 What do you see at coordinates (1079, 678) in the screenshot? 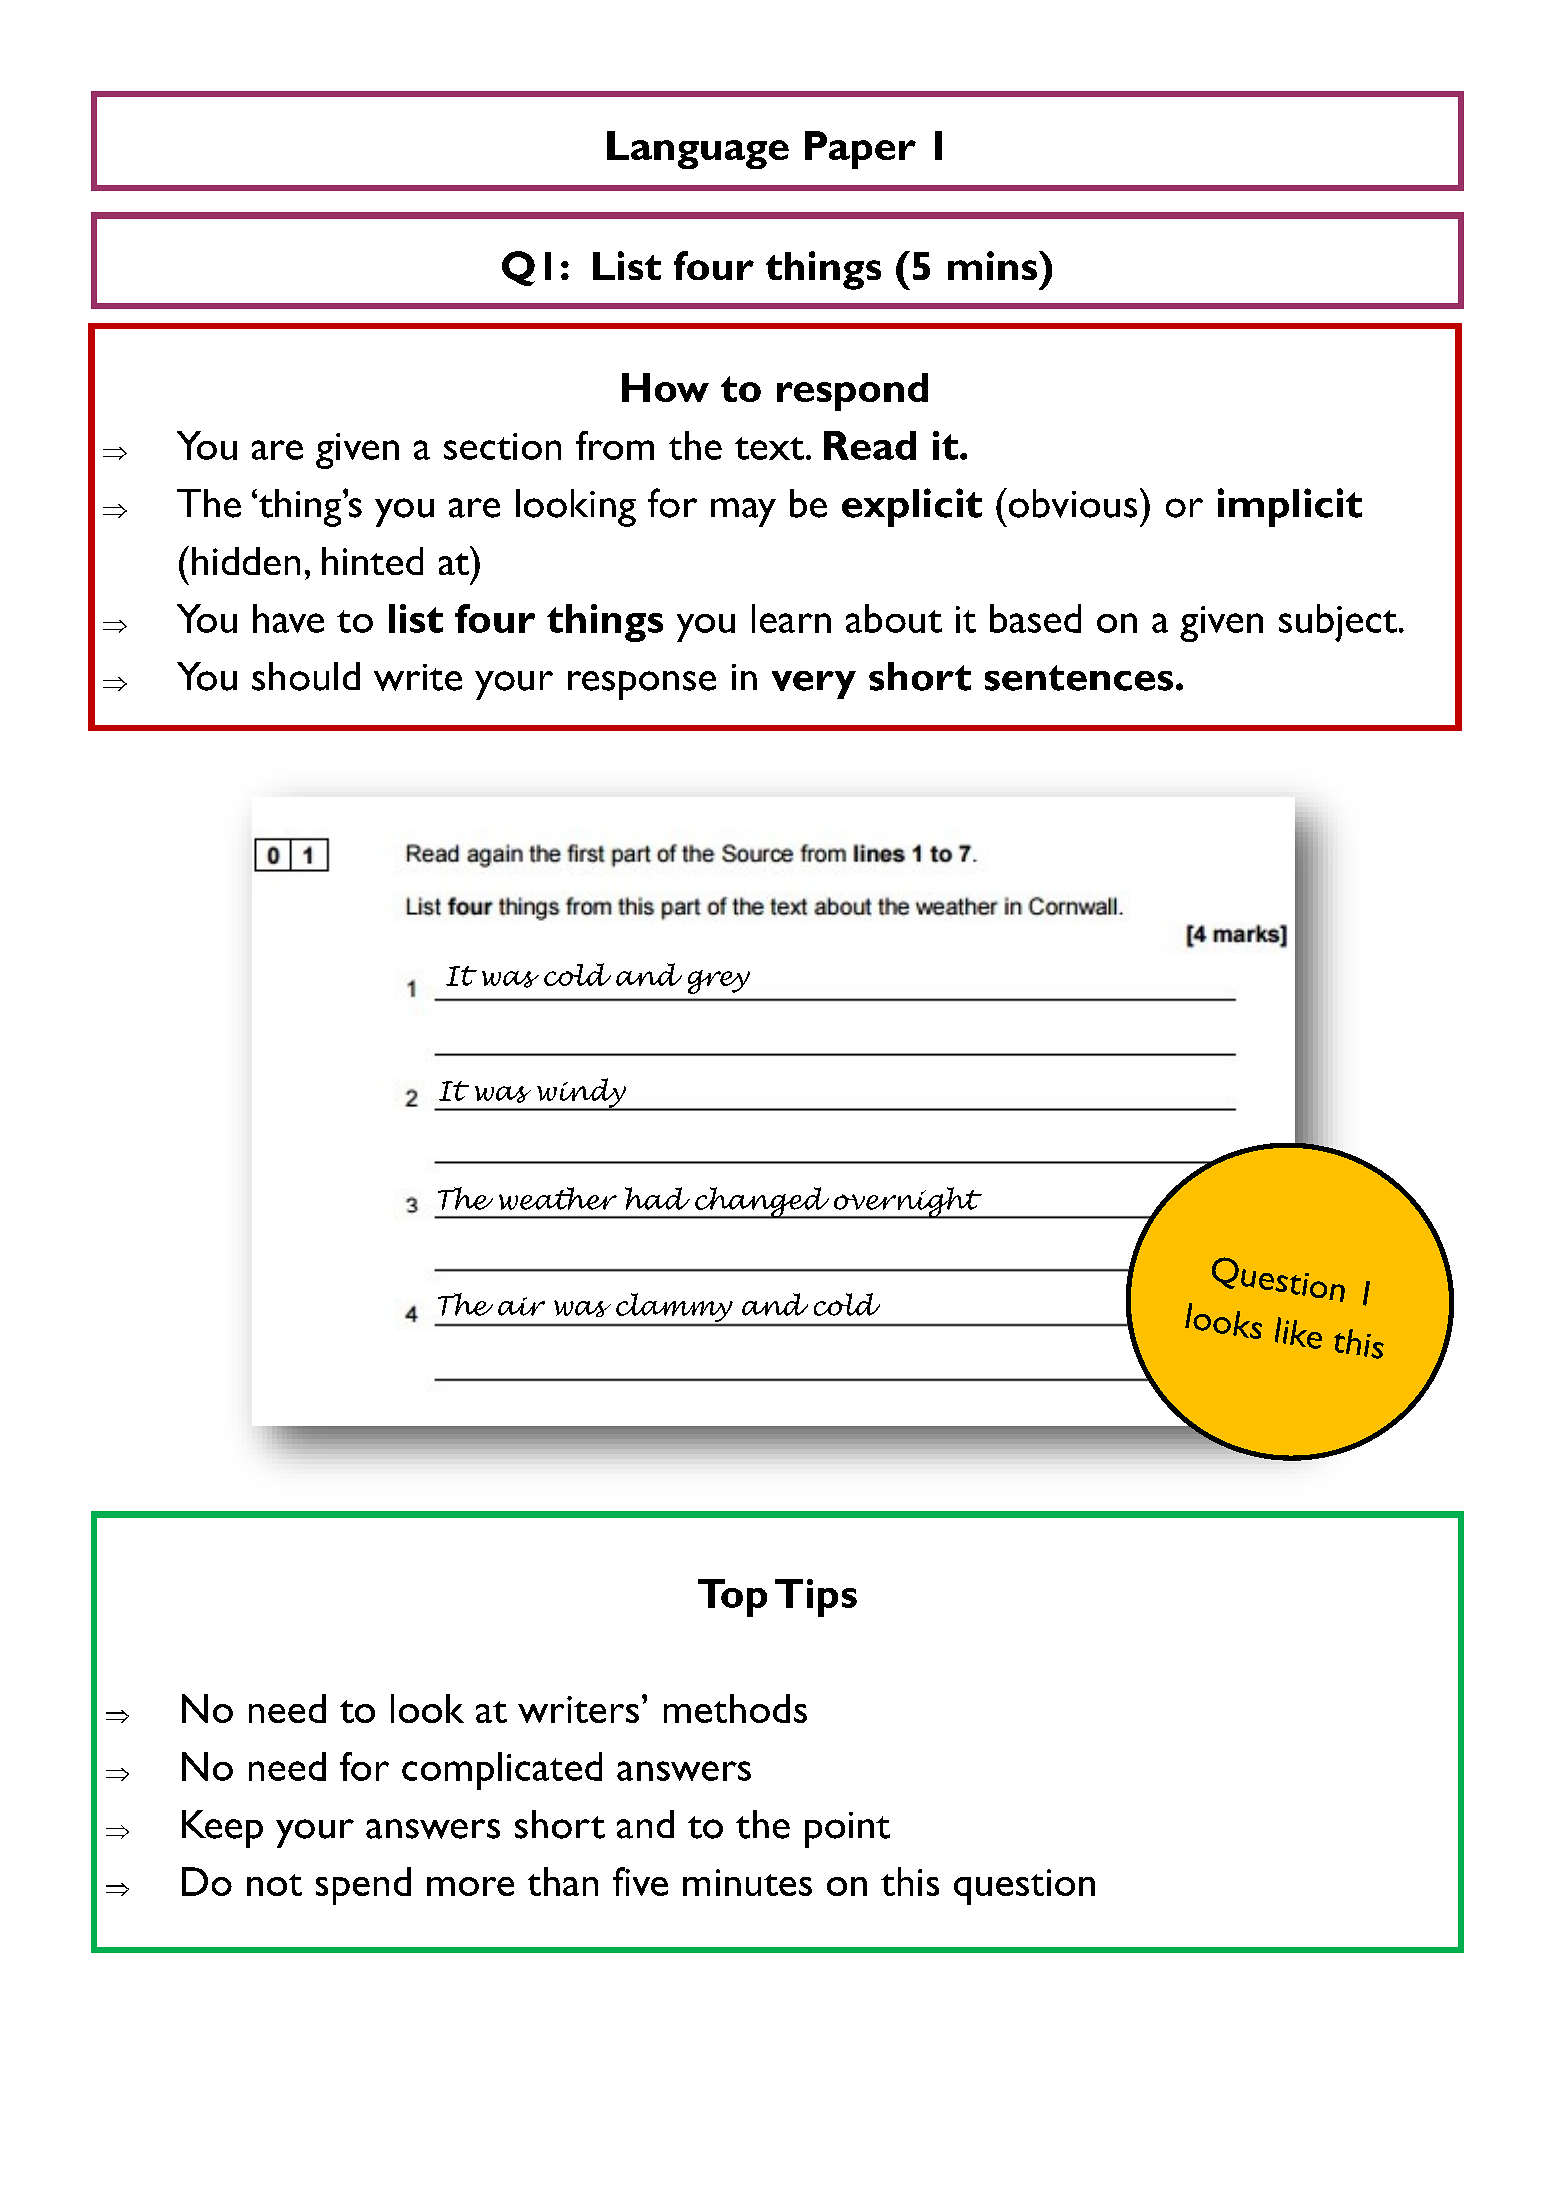
I see `sentences` at bounding box center [1079, 678].
